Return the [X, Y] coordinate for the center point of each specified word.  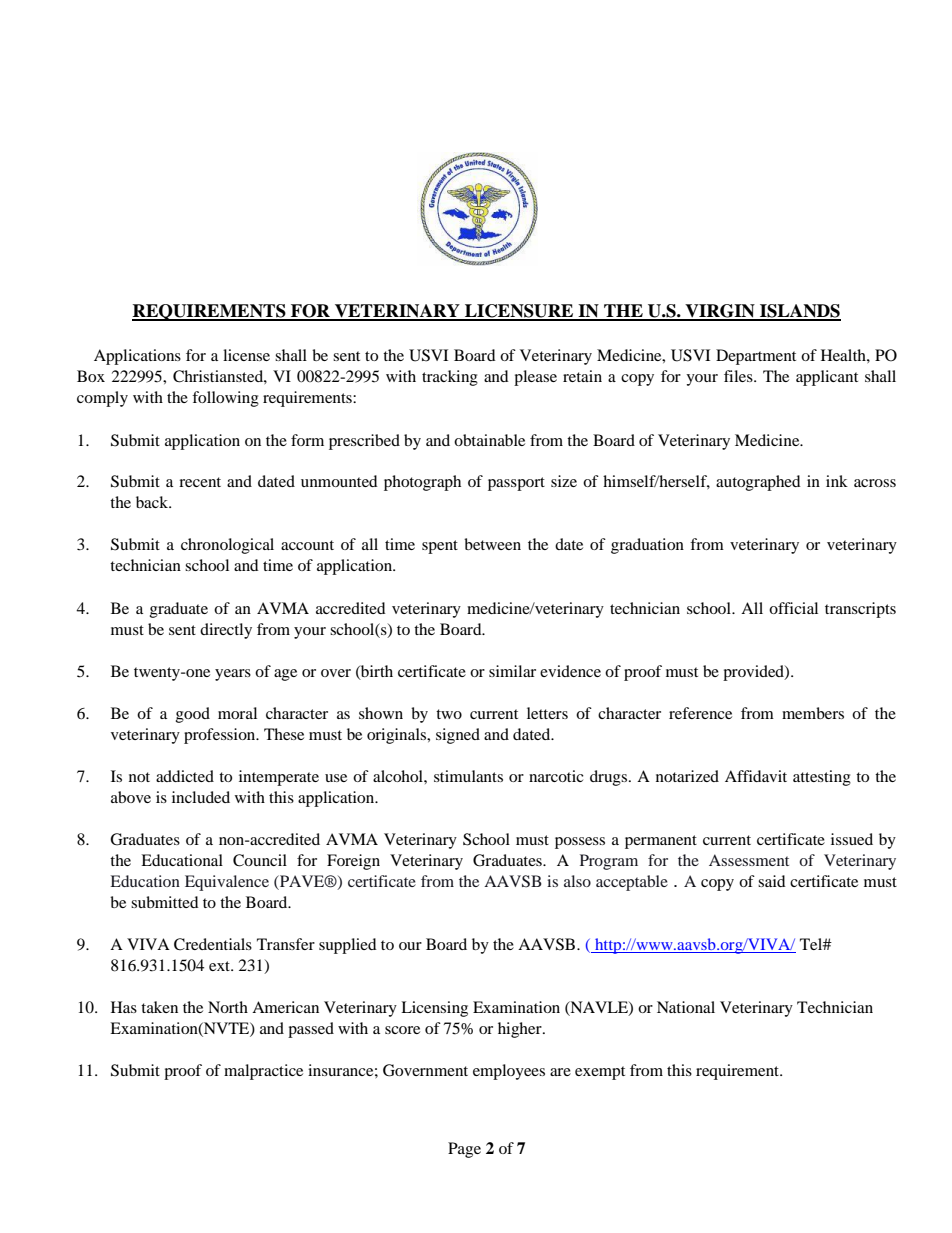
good [193, 715]
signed [458, 736]
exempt [600, 1073]
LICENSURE [519, 312]
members [813, 713]
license [246, 355]
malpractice [263, 1072]
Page [464, 1150]
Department [756, 357]
